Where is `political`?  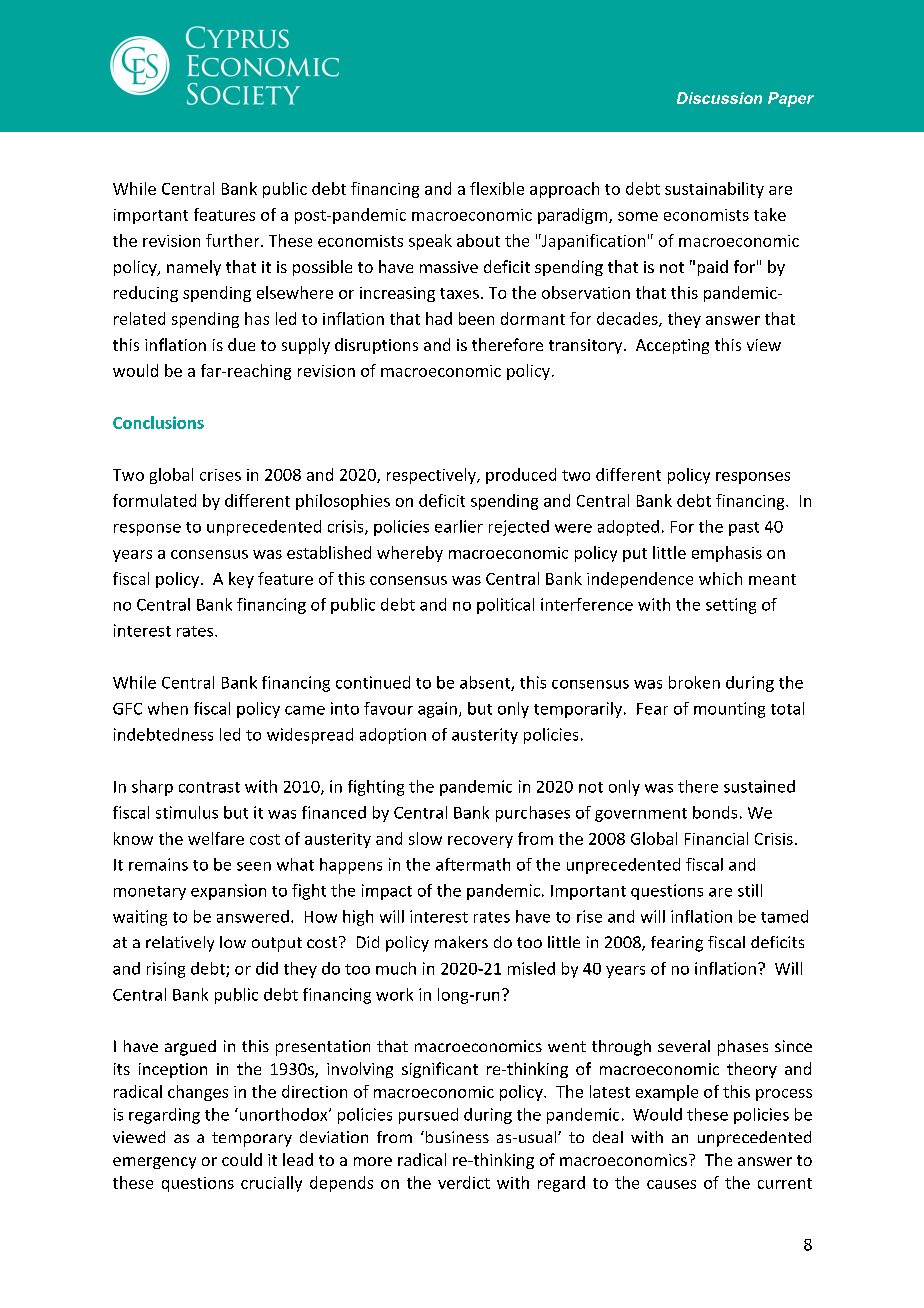
political is located at coordinates (505, 606).
